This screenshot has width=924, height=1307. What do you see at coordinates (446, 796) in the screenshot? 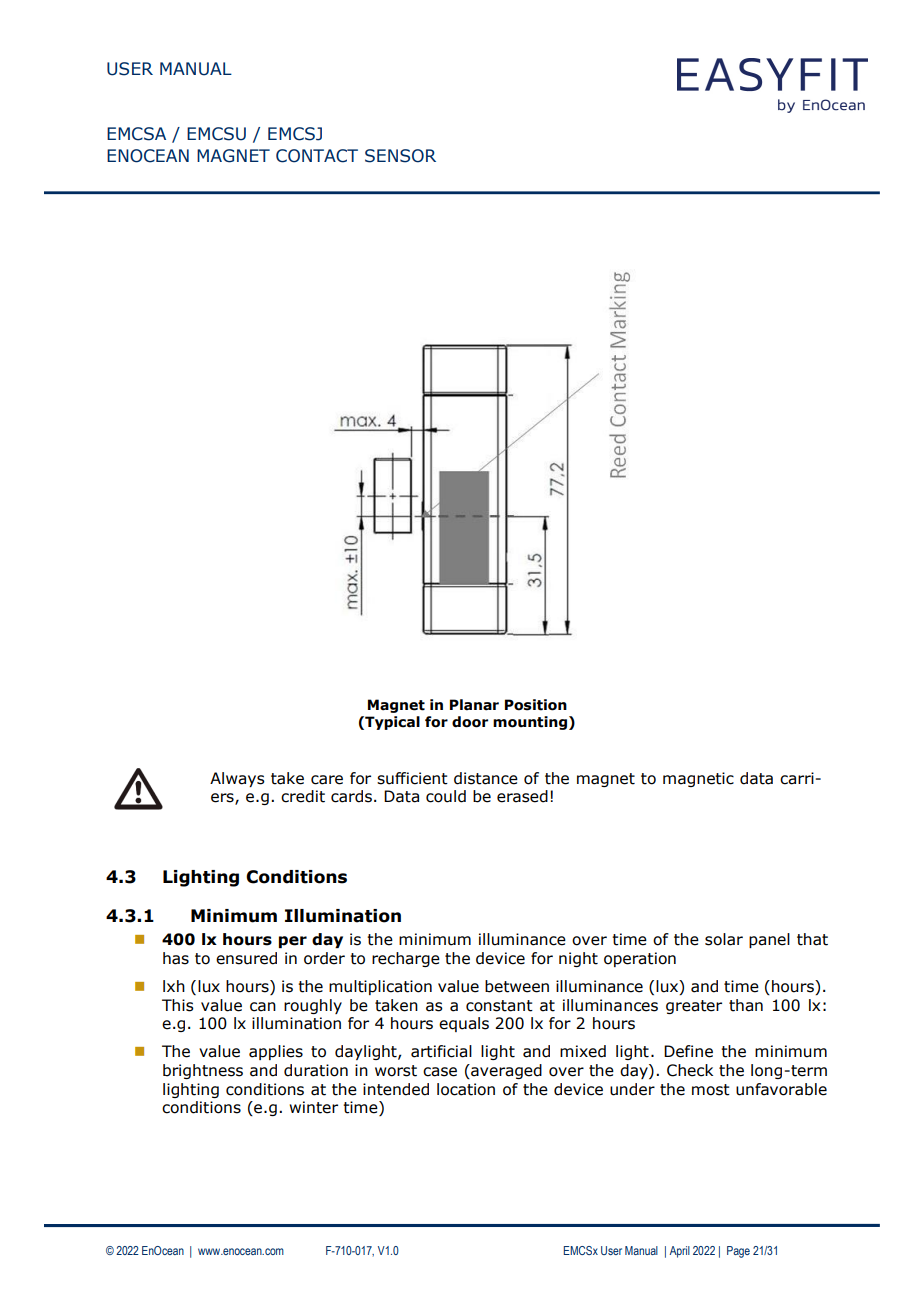
I see `could` at bounding box center [446, 796].
